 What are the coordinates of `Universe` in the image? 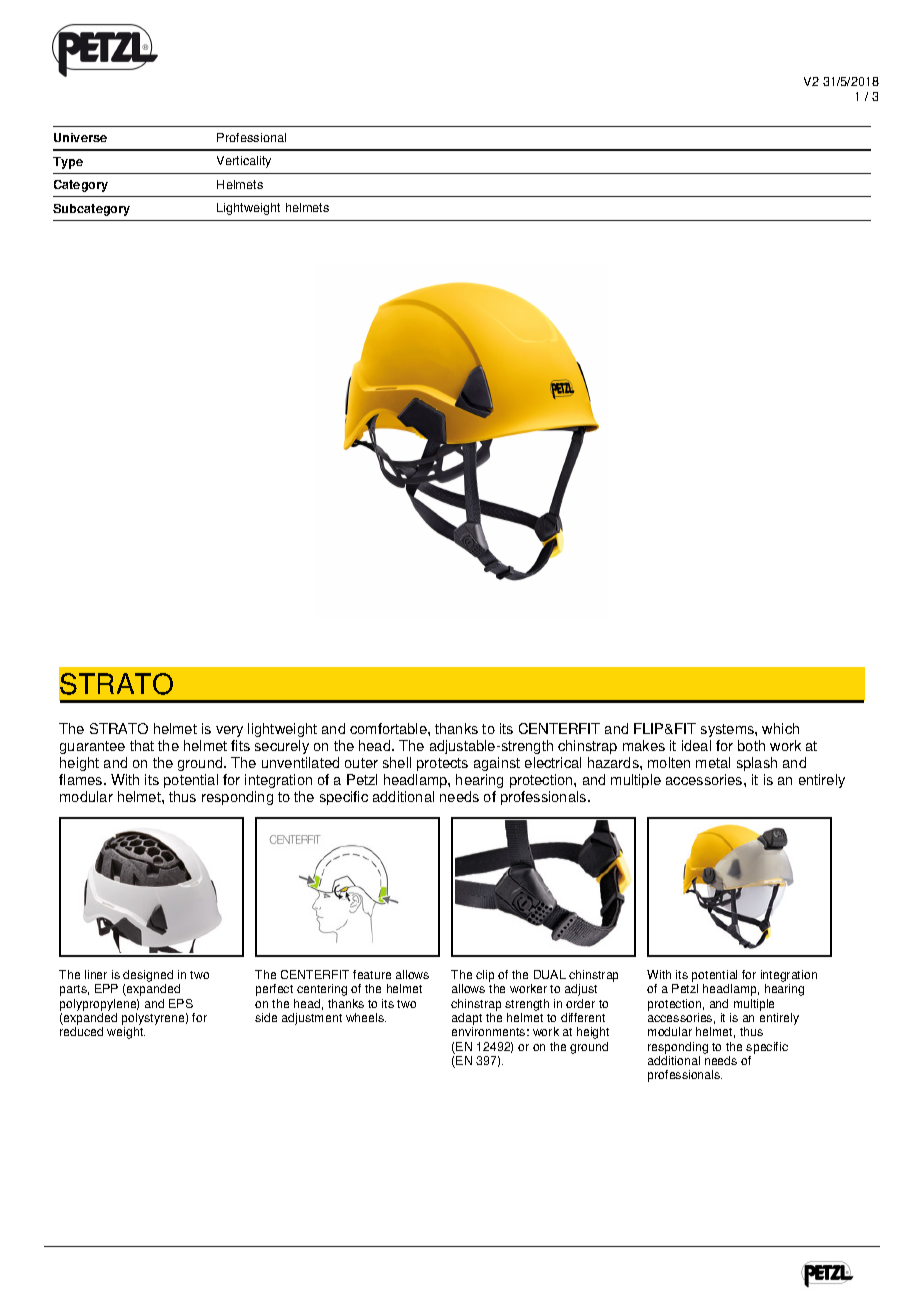 It's located at (80, 137).
